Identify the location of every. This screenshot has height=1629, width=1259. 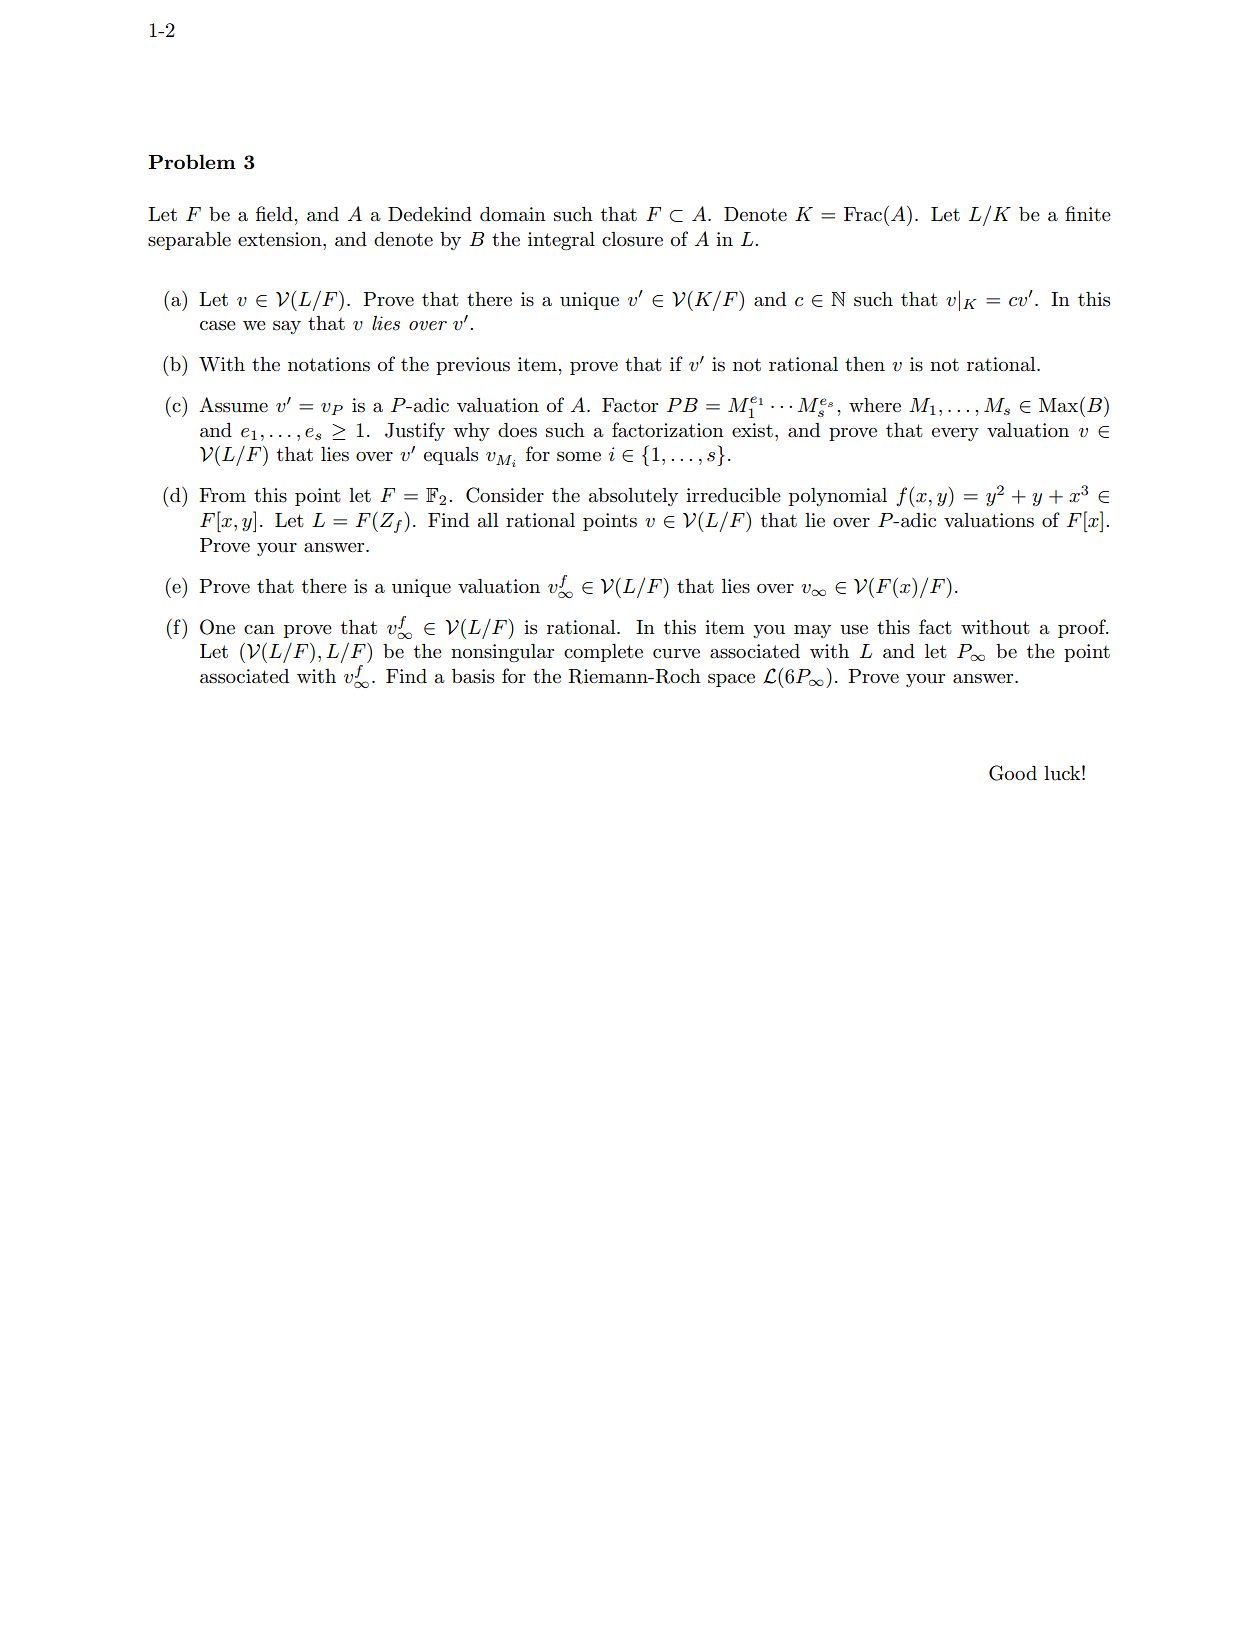
(955, 434).
